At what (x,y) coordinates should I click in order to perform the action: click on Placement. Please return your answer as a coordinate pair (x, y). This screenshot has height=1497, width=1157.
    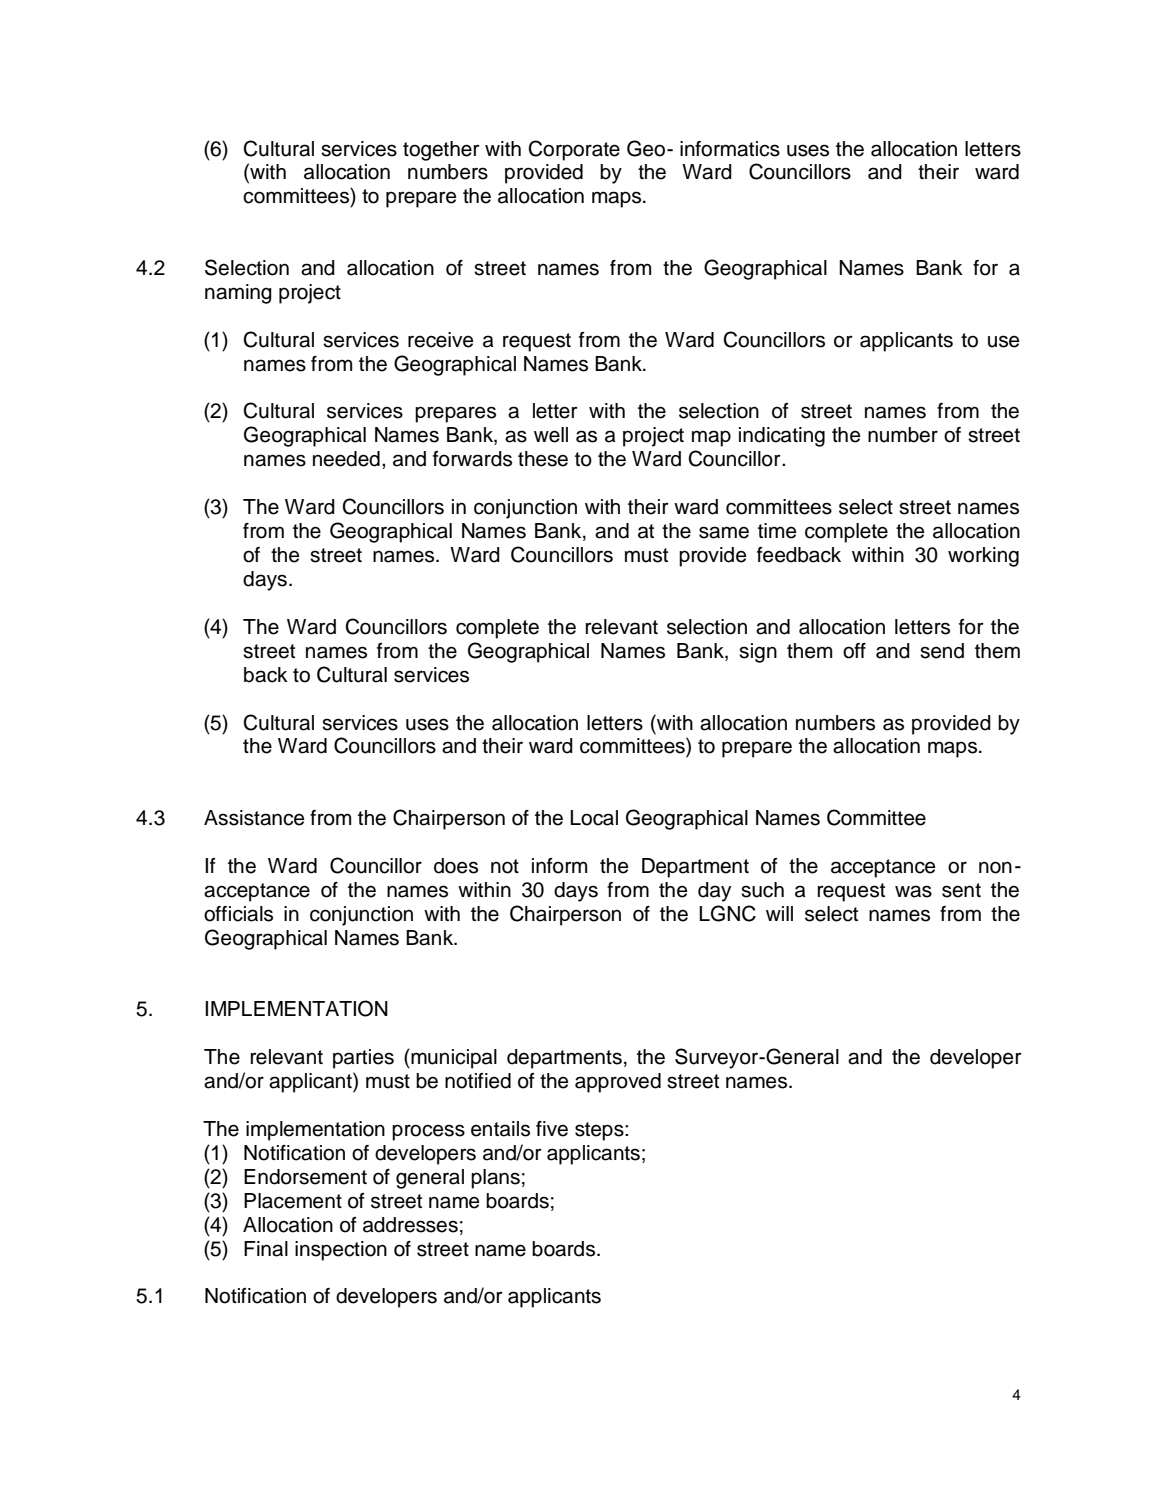
    Looking at the image, I should click on (293, 1201).
